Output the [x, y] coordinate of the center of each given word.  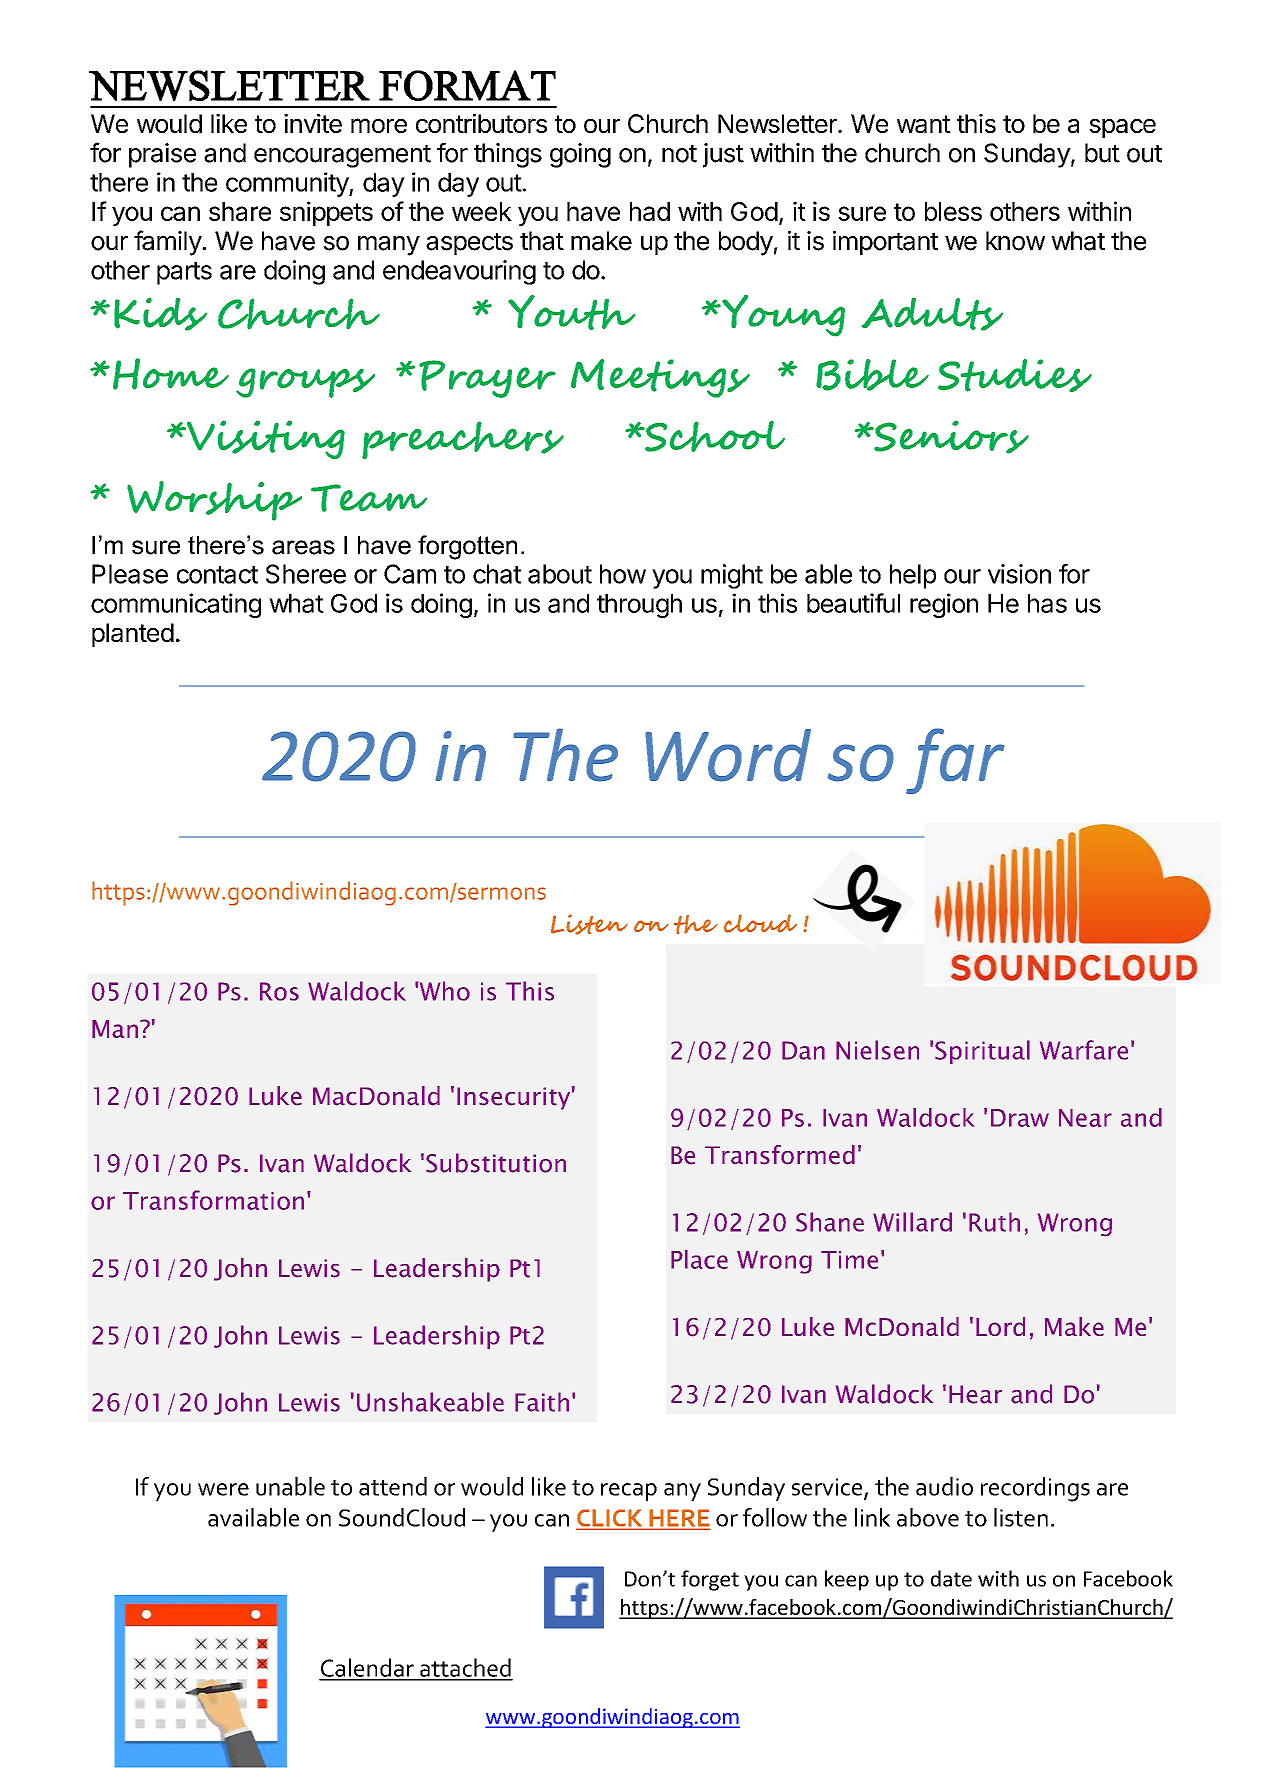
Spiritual [982, 1052]
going [580, 155]
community [288, 184]
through [639, 606]
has [1047, 603]
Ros [279, 991]
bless [953, 211]
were [223, 1489]
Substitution [496, 1163]
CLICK [610, 1519]
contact [217, 575]
